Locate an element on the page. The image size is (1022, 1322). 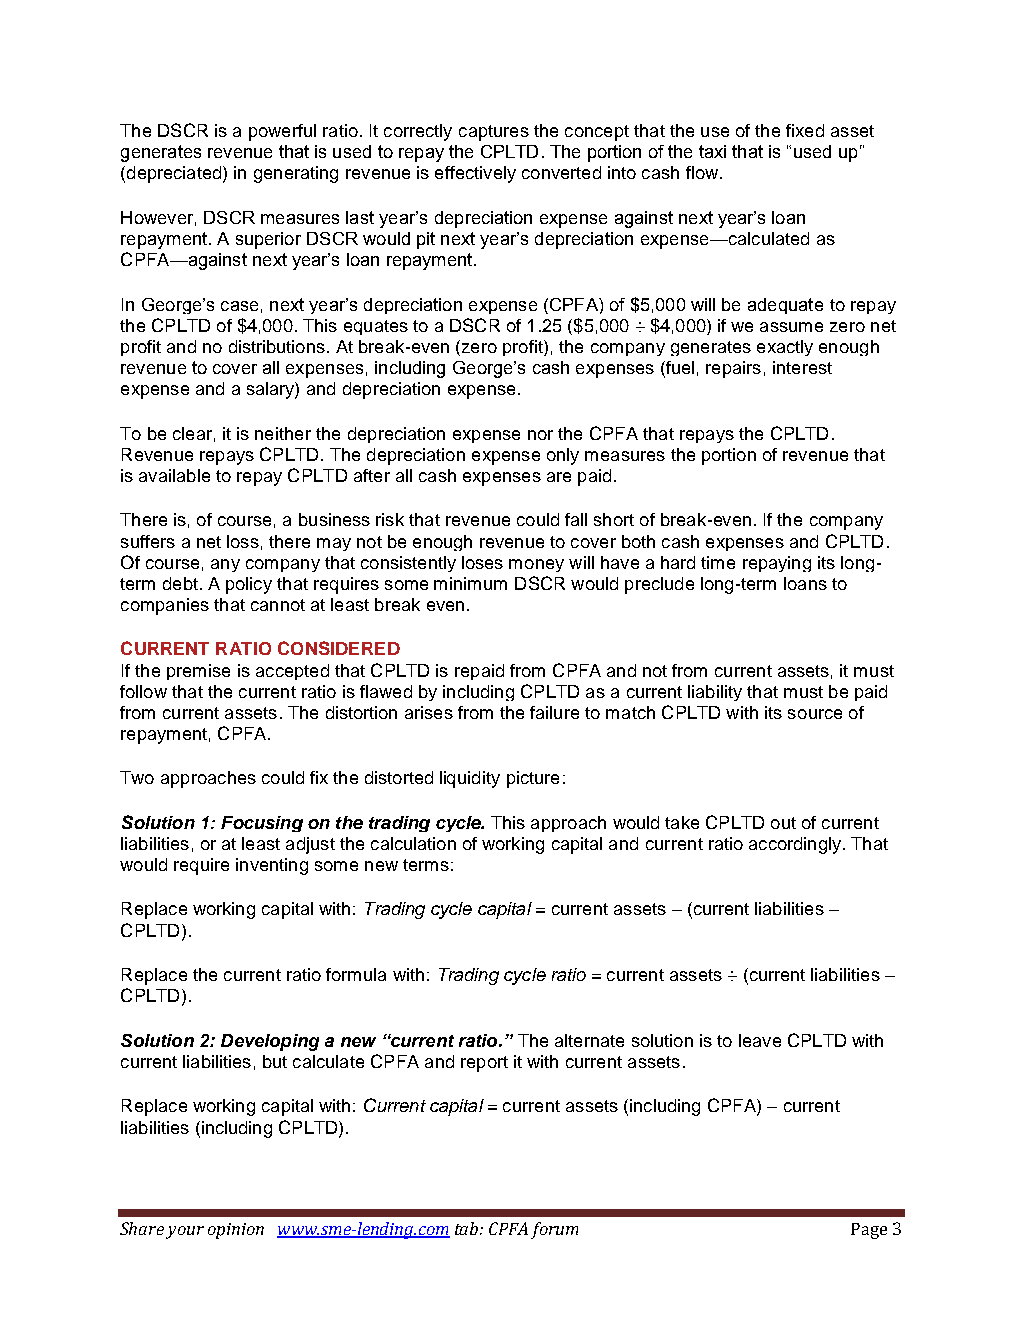
fixed is located at coordinates (805, 130).
